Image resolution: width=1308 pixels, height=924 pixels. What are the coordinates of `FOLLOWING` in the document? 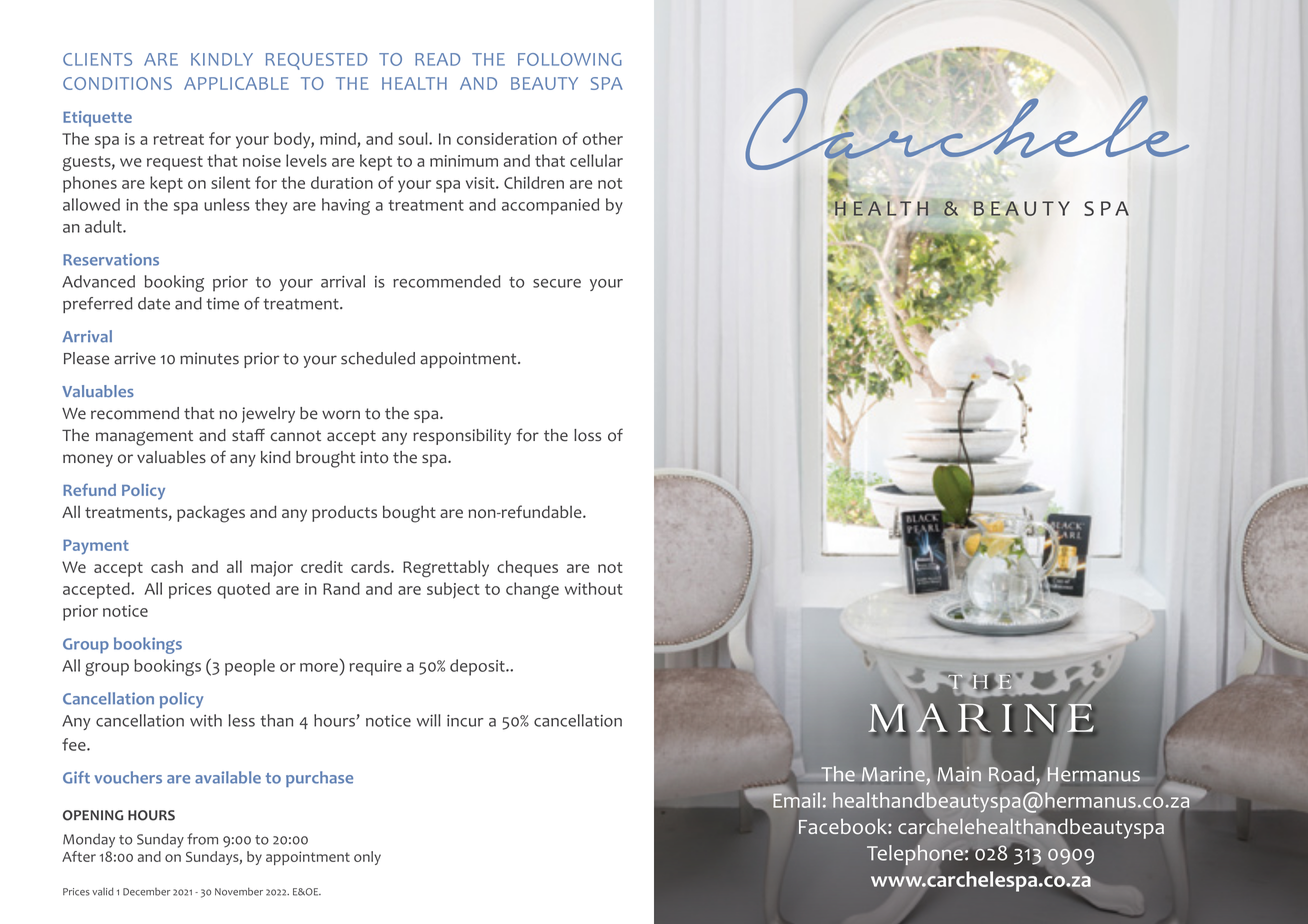 It's located at (570, 59).
